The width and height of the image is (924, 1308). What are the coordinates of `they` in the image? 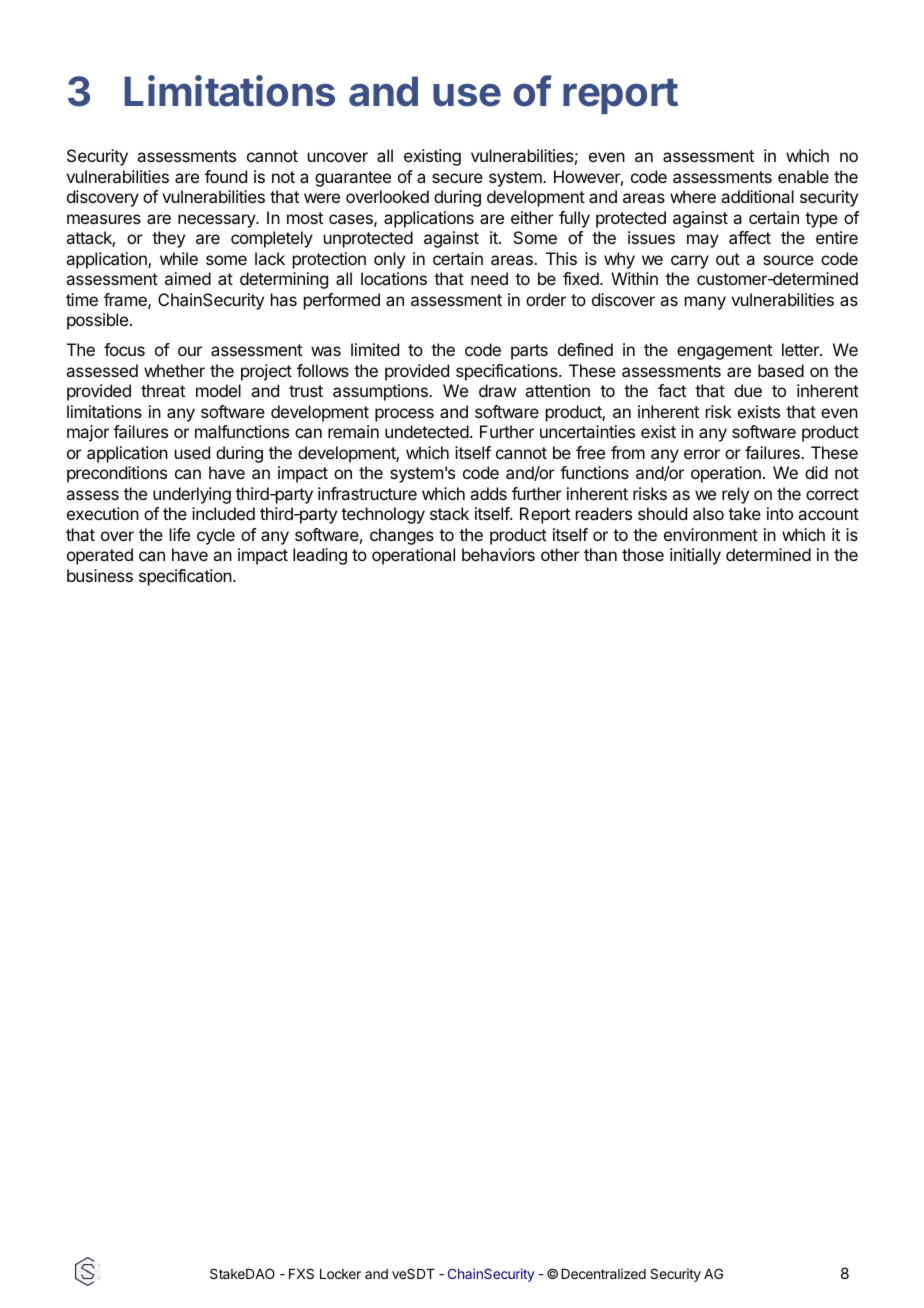 It's located at (168, 239).
